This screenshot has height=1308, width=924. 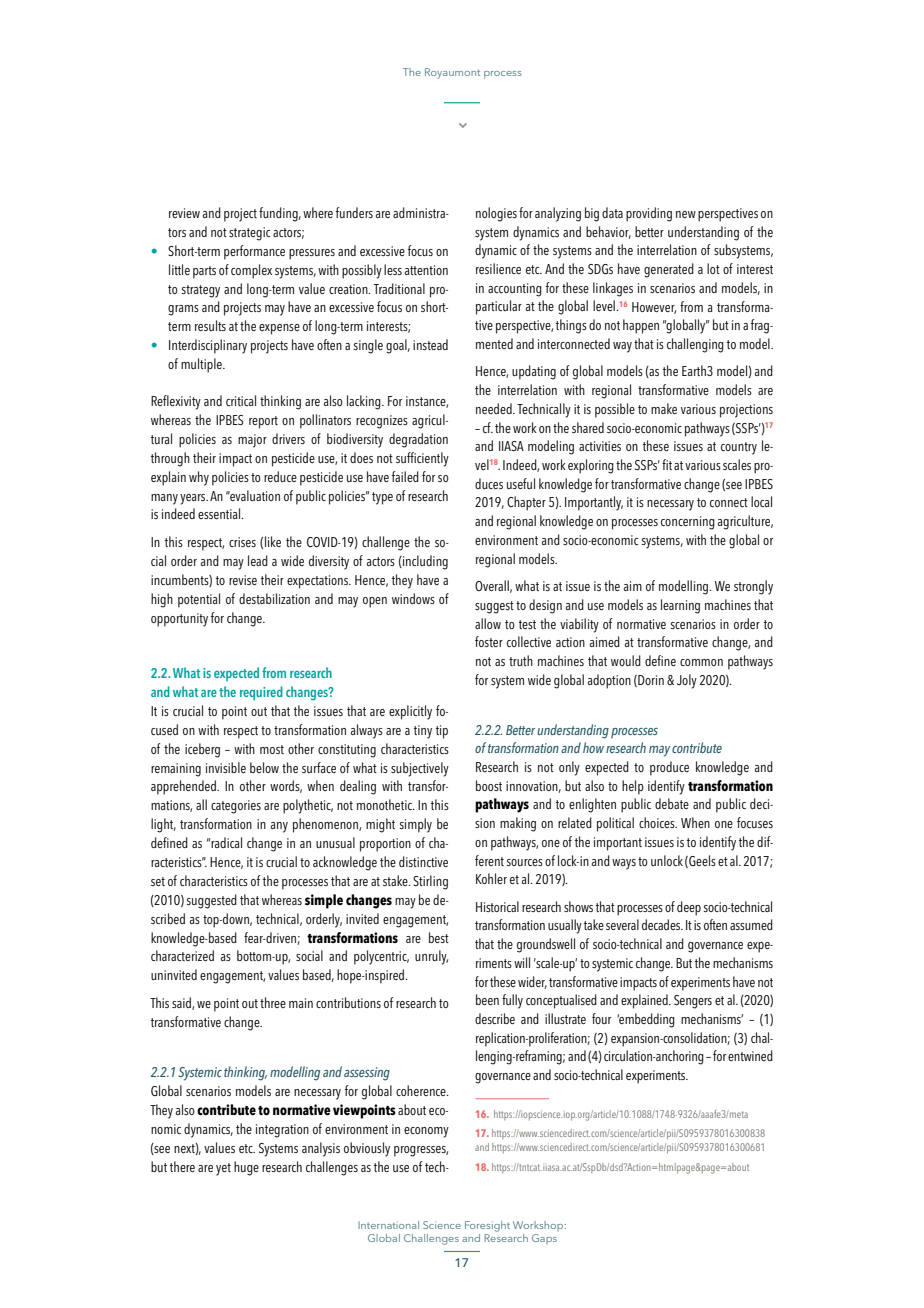 What do you see at coordinates (249, 234) in the screenshot?
I see `strategic` at bounding box center [249, 234].
